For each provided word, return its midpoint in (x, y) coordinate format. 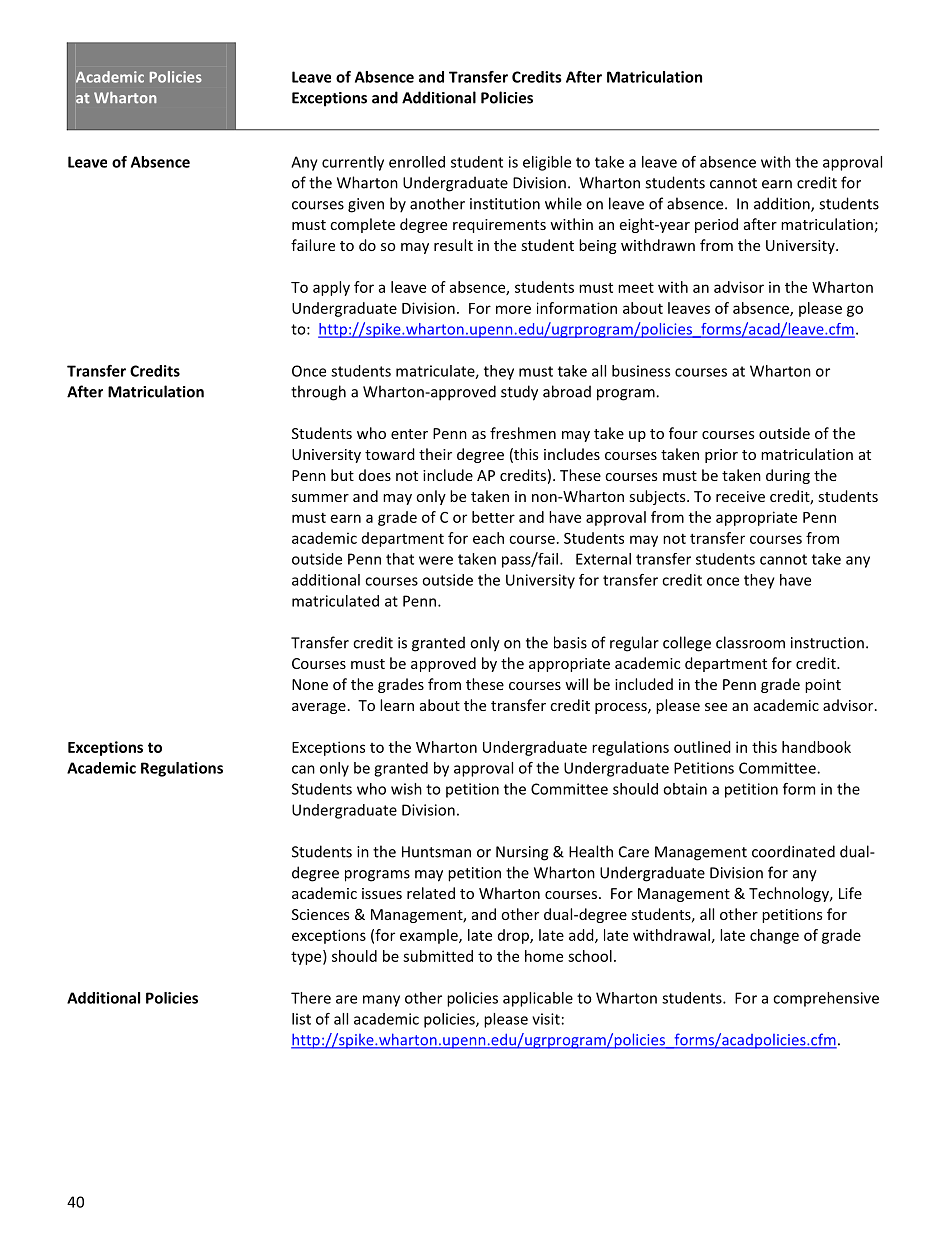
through (318, 393)
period (716, 225)
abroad (567, 391)
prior (721, 456)
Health (591, 851)
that (400, 559)
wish (406, 789)
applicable (538, 999)
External (603, 559)
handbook (816, 747)
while (563, 203)
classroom (750, 642)
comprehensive (826, 999)
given (366, 205)
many (381, 1001)
